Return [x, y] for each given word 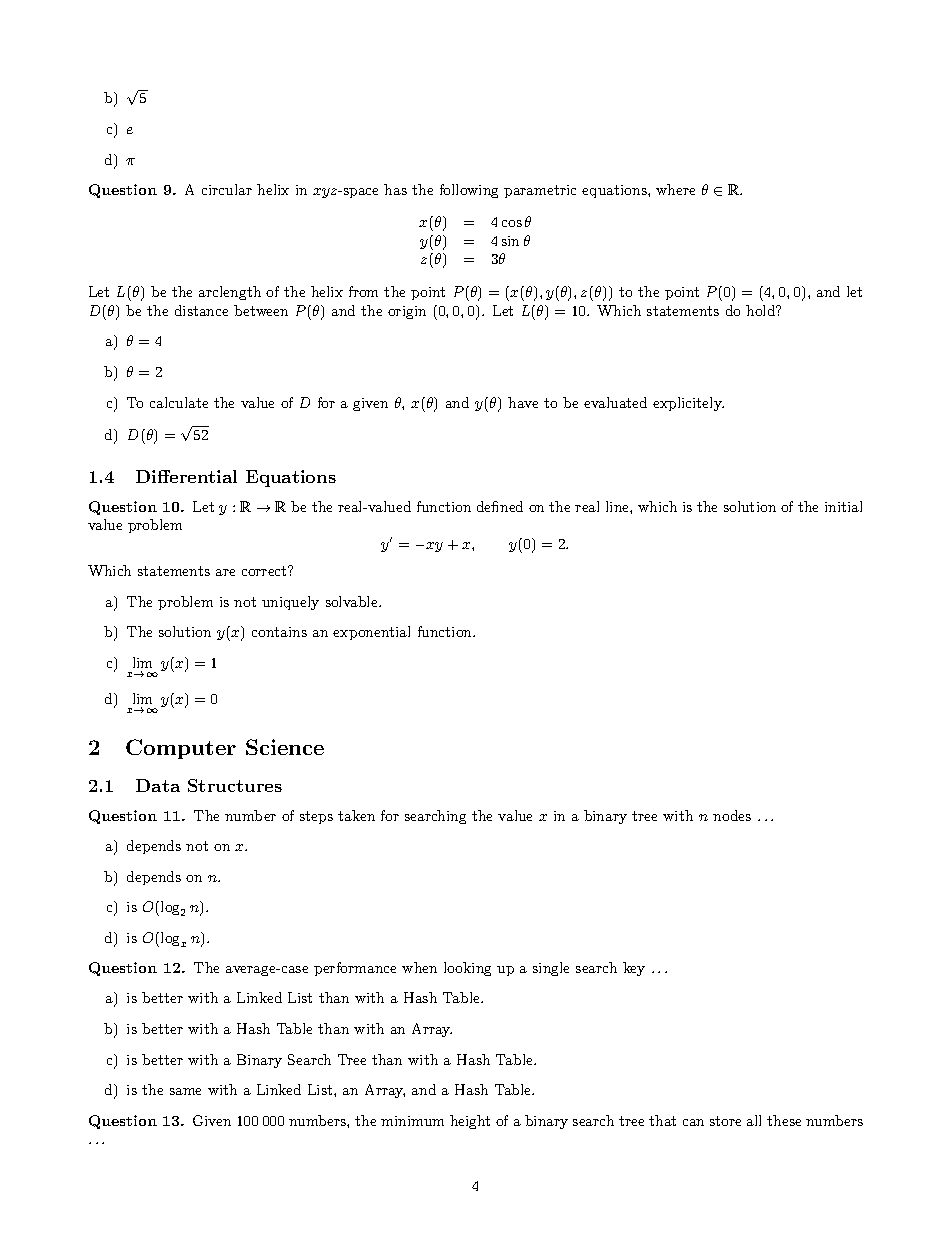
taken [356, 815]
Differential [186, 476]
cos [512, 223]
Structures [235, 785]
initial [843, 506]
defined [500, 506]
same [185, 1091]
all [754, 1120]
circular [227, 189]
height [470, 1122]
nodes [732, 815]
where [675, 189]
